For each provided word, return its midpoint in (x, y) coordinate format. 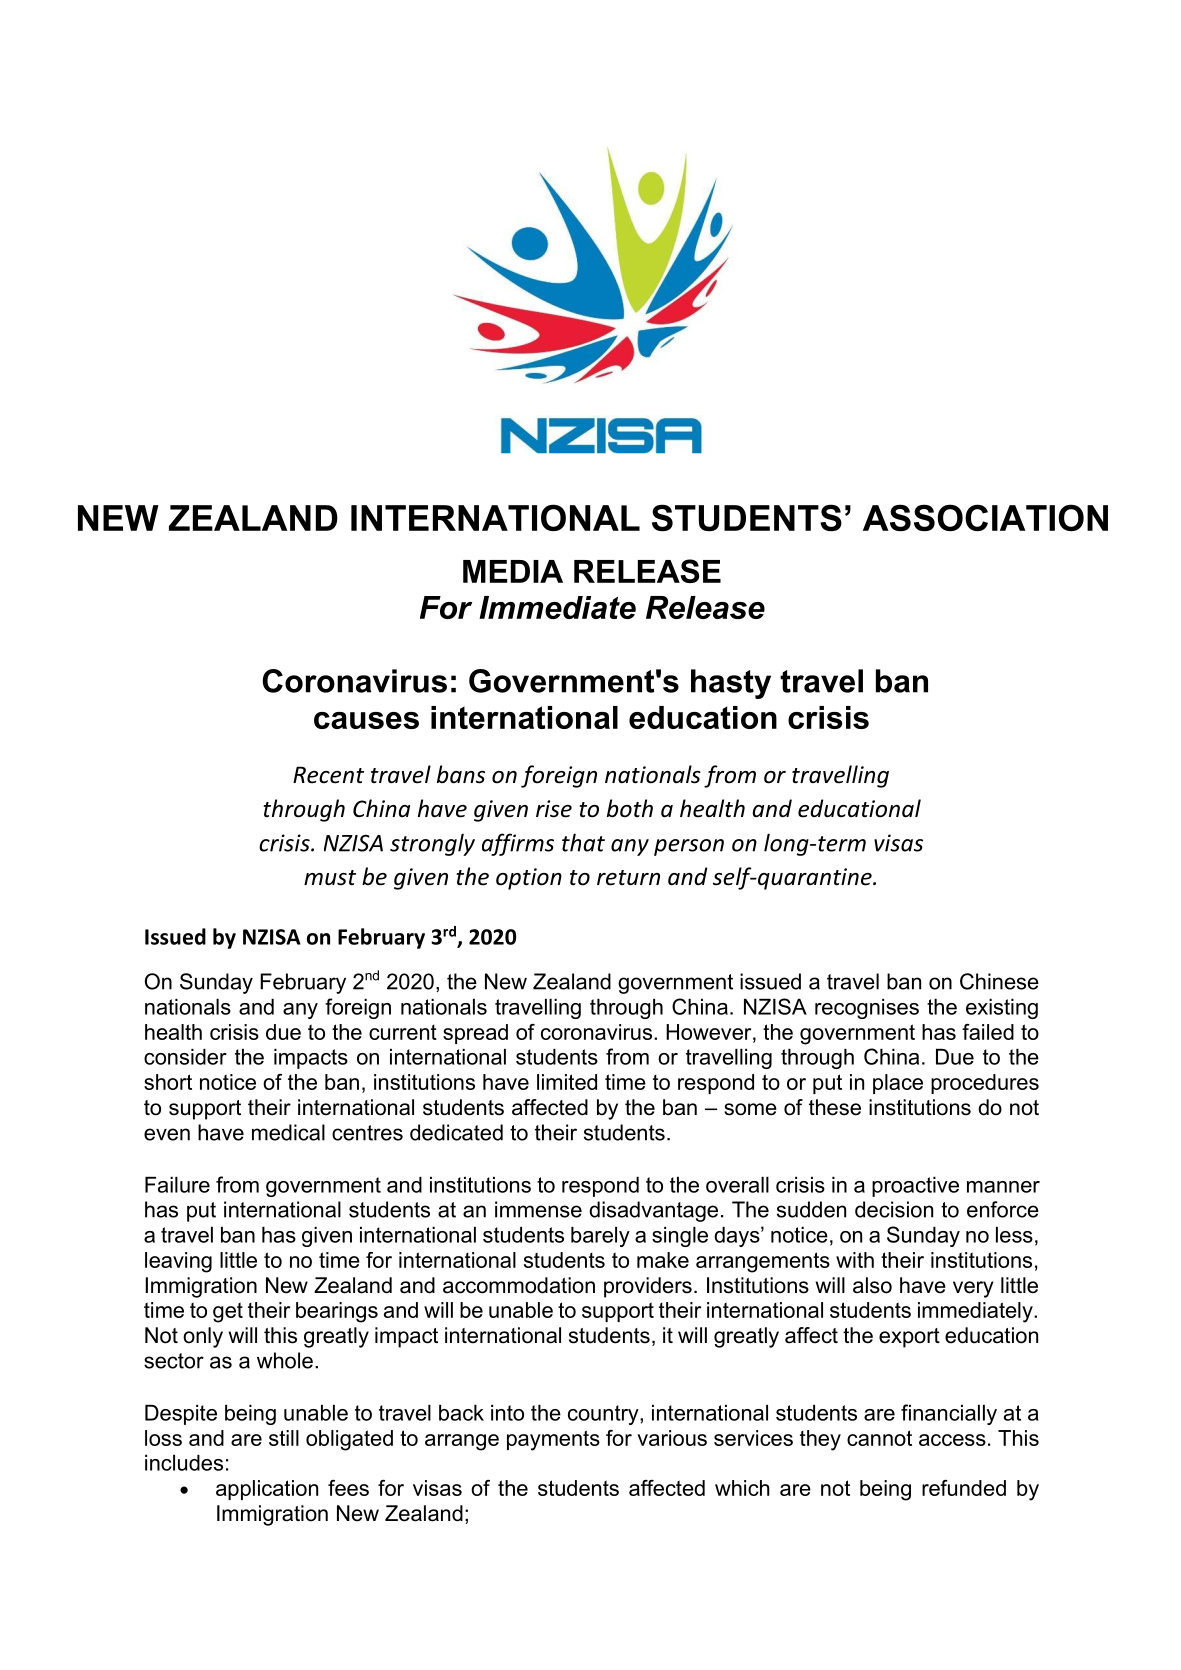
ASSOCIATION (985, 518)
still (284, 1438)
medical (288, 1132)
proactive (915, 1187)
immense (538, 1209)
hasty (731, 684)
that (583, 842)
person (689, 847)
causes (366, 720)
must (330, 878)
